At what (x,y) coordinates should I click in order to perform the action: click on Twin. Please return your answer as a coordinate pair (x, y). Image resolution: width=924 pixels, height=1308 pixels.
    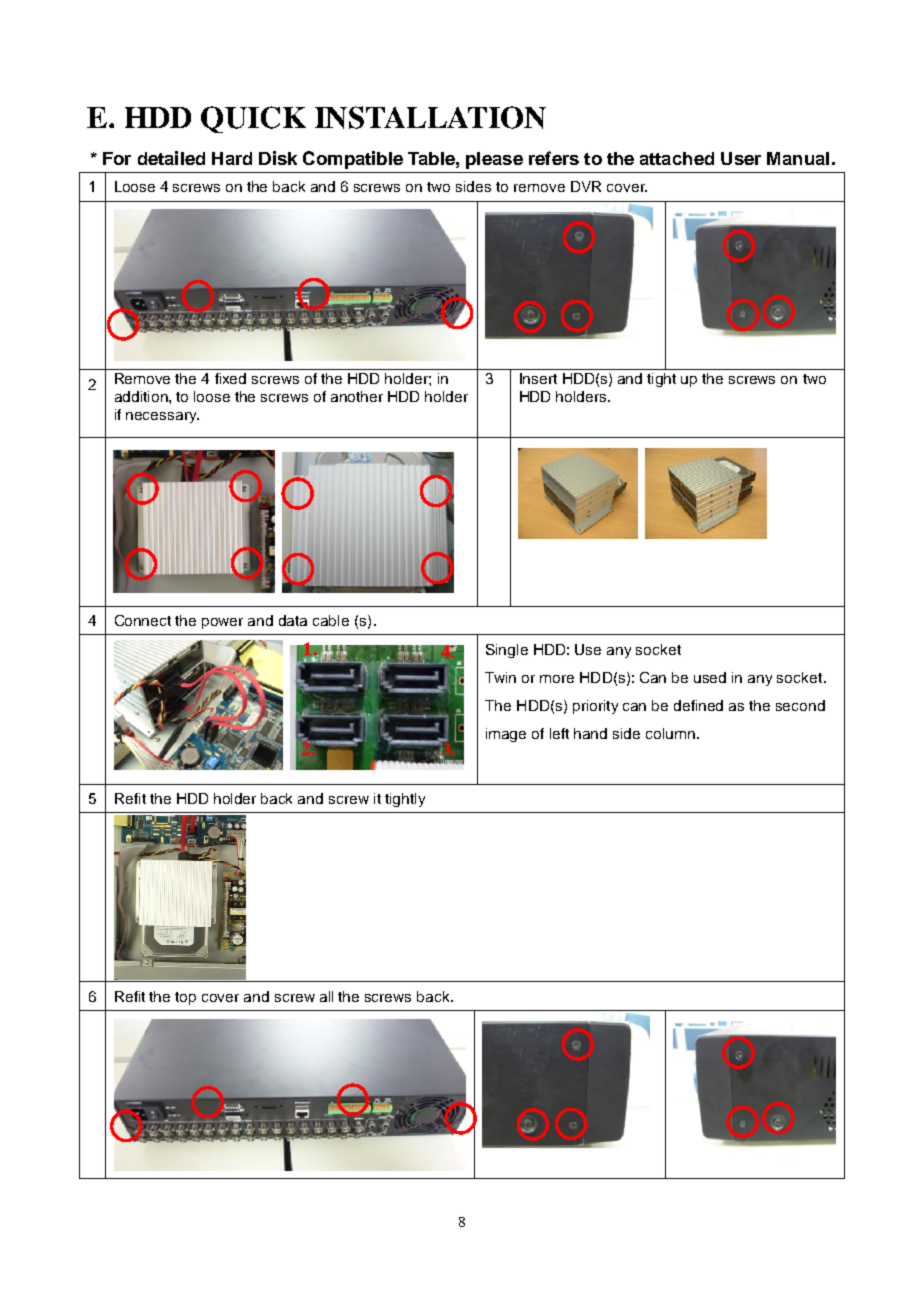
    Looking at the image, I should click on (500, 677).
